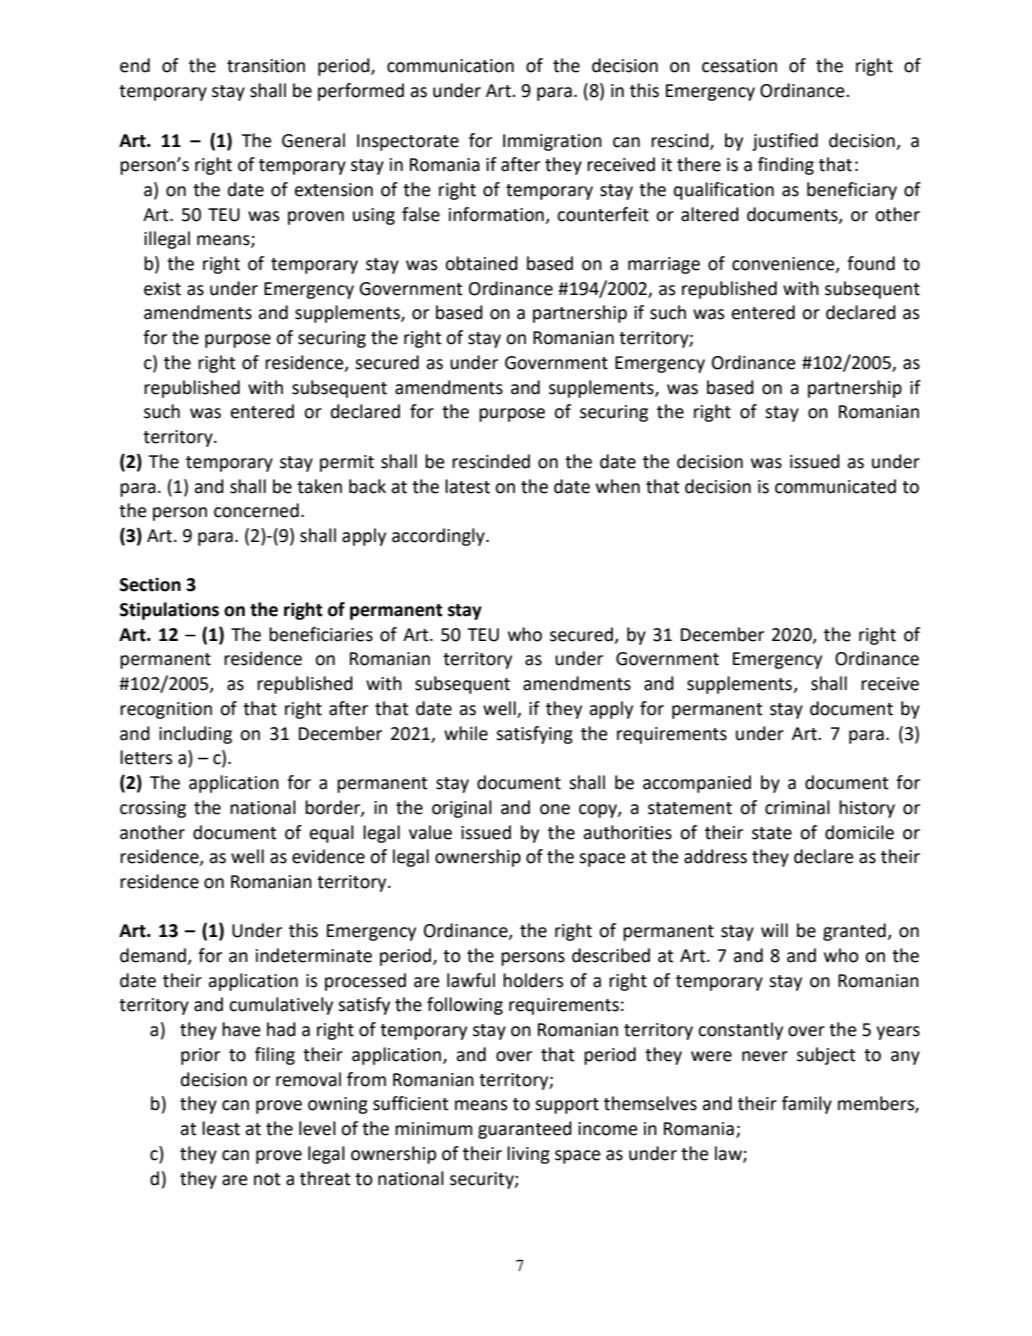  What do you see at coordinates (552, 142) in the screenshot?
I see `Immigration` at bounding box center [552, 142].
